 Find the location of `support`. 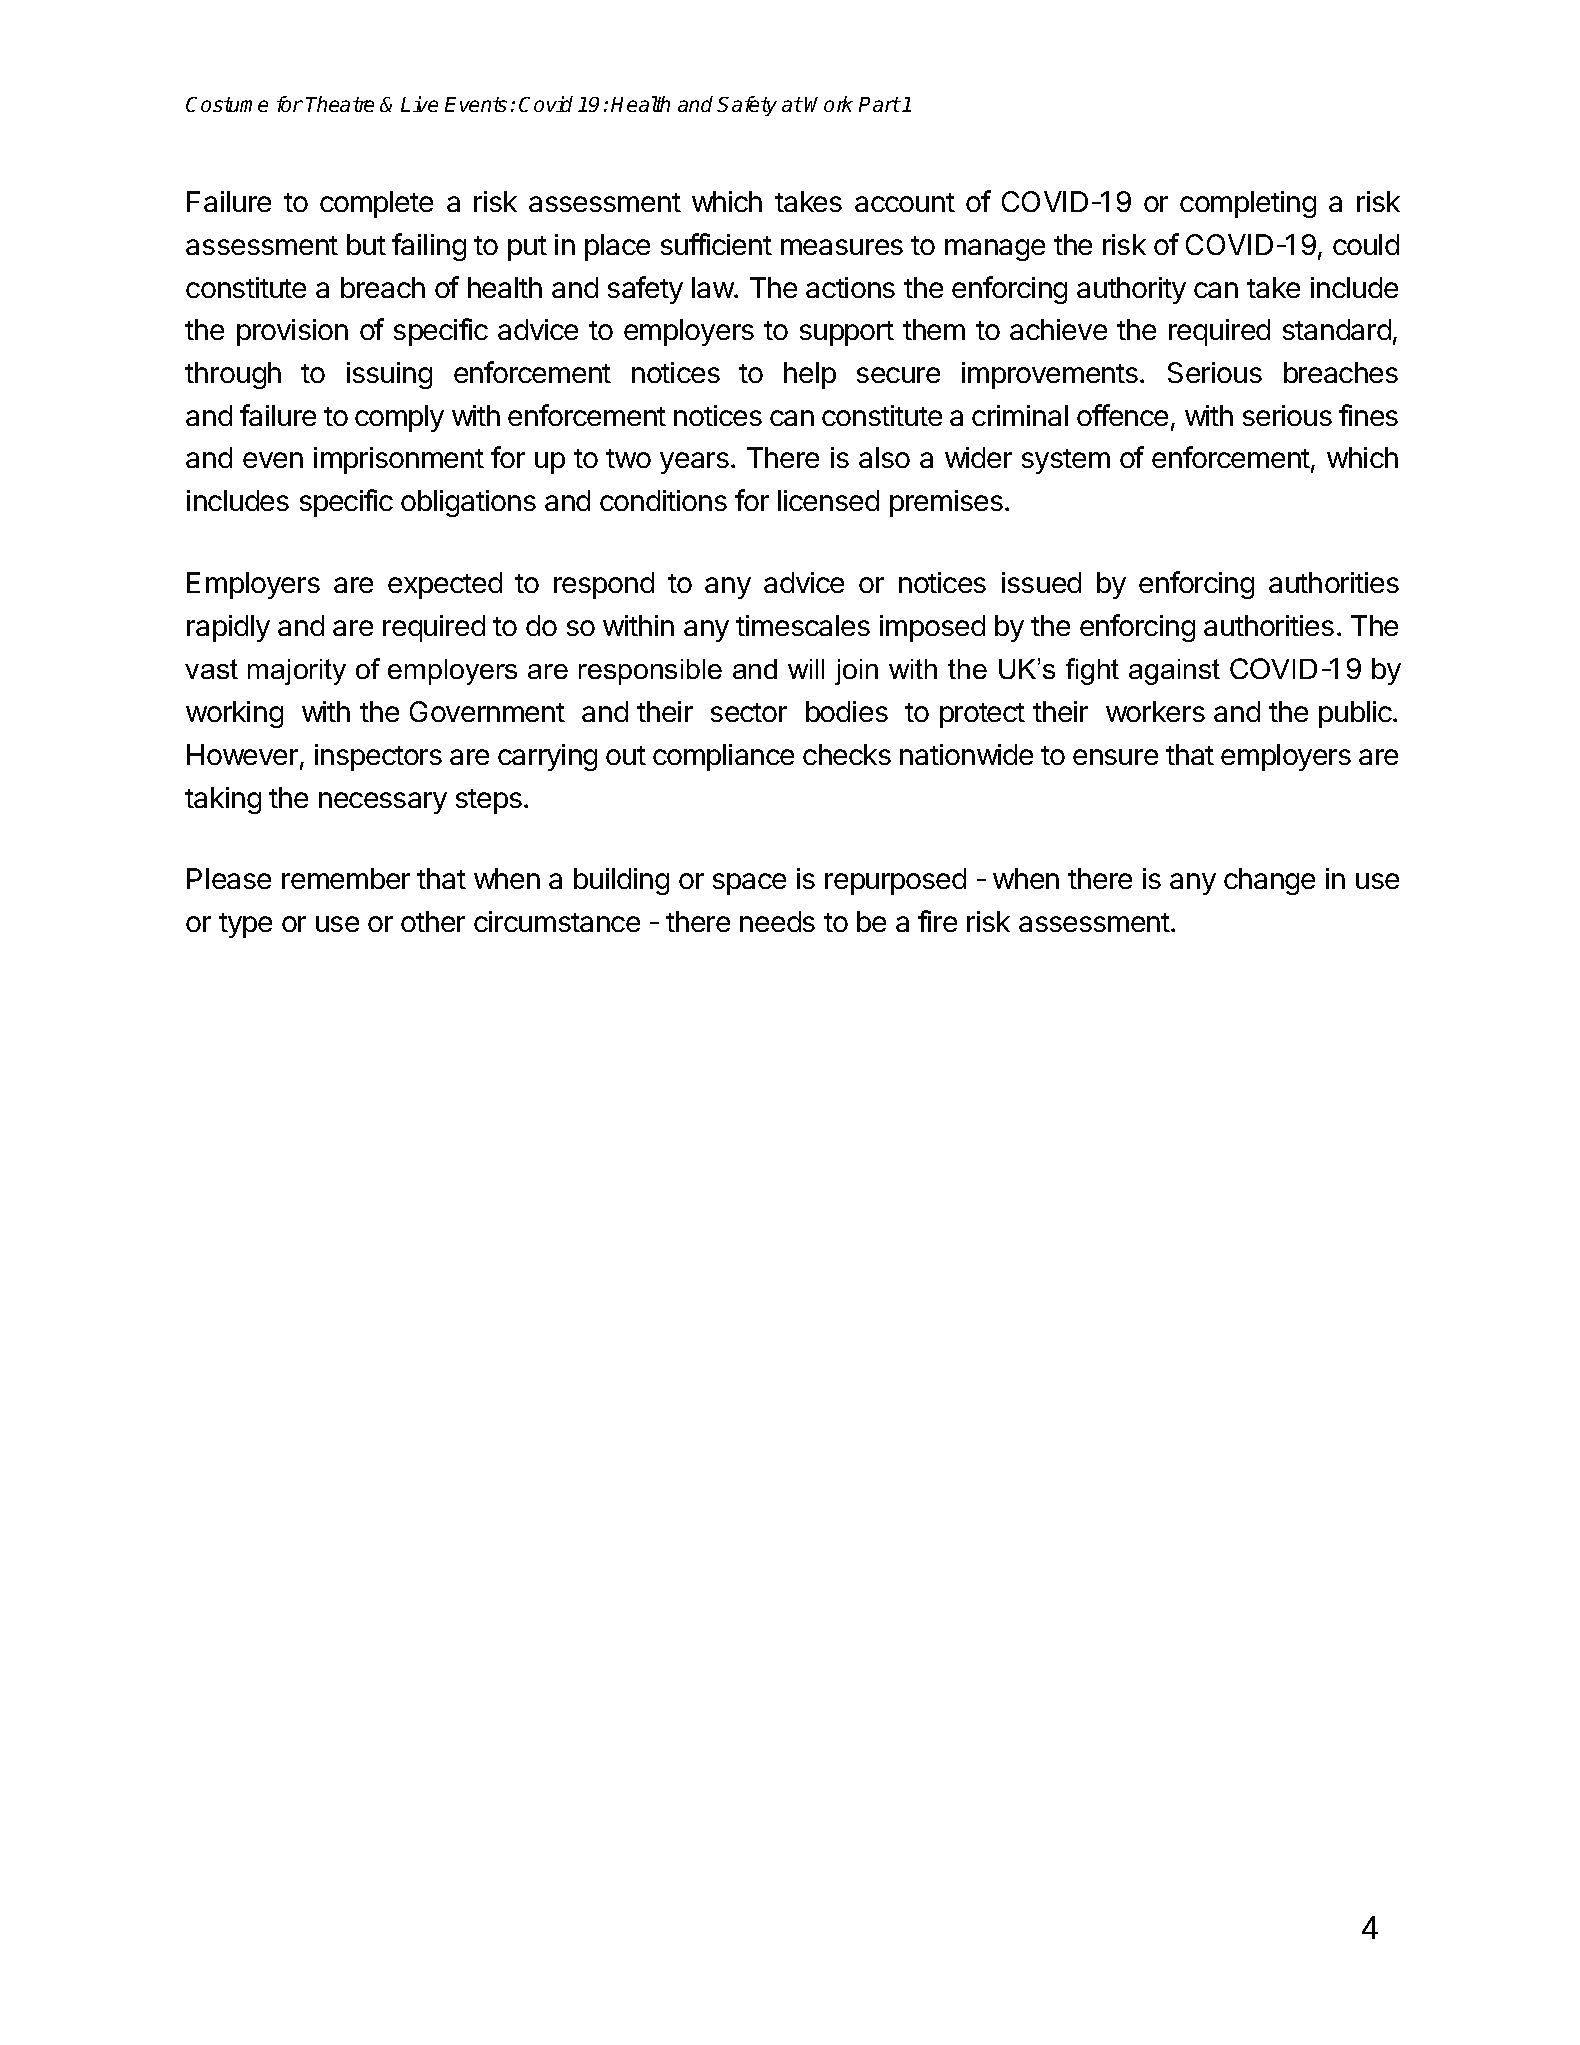

support is located at coordinates (847, 333).
